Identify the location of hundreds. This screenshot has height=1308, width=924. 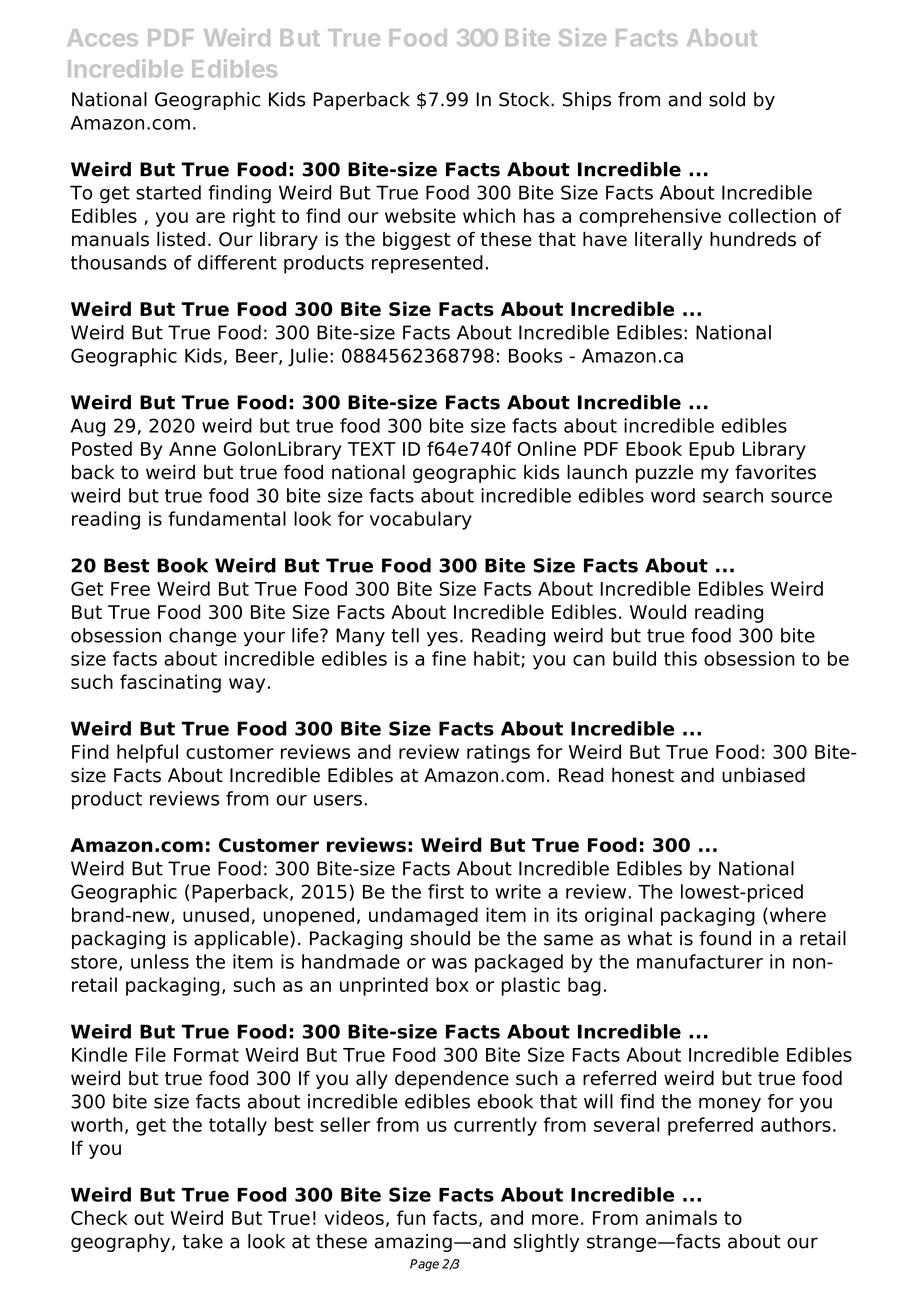
(753, 239).
